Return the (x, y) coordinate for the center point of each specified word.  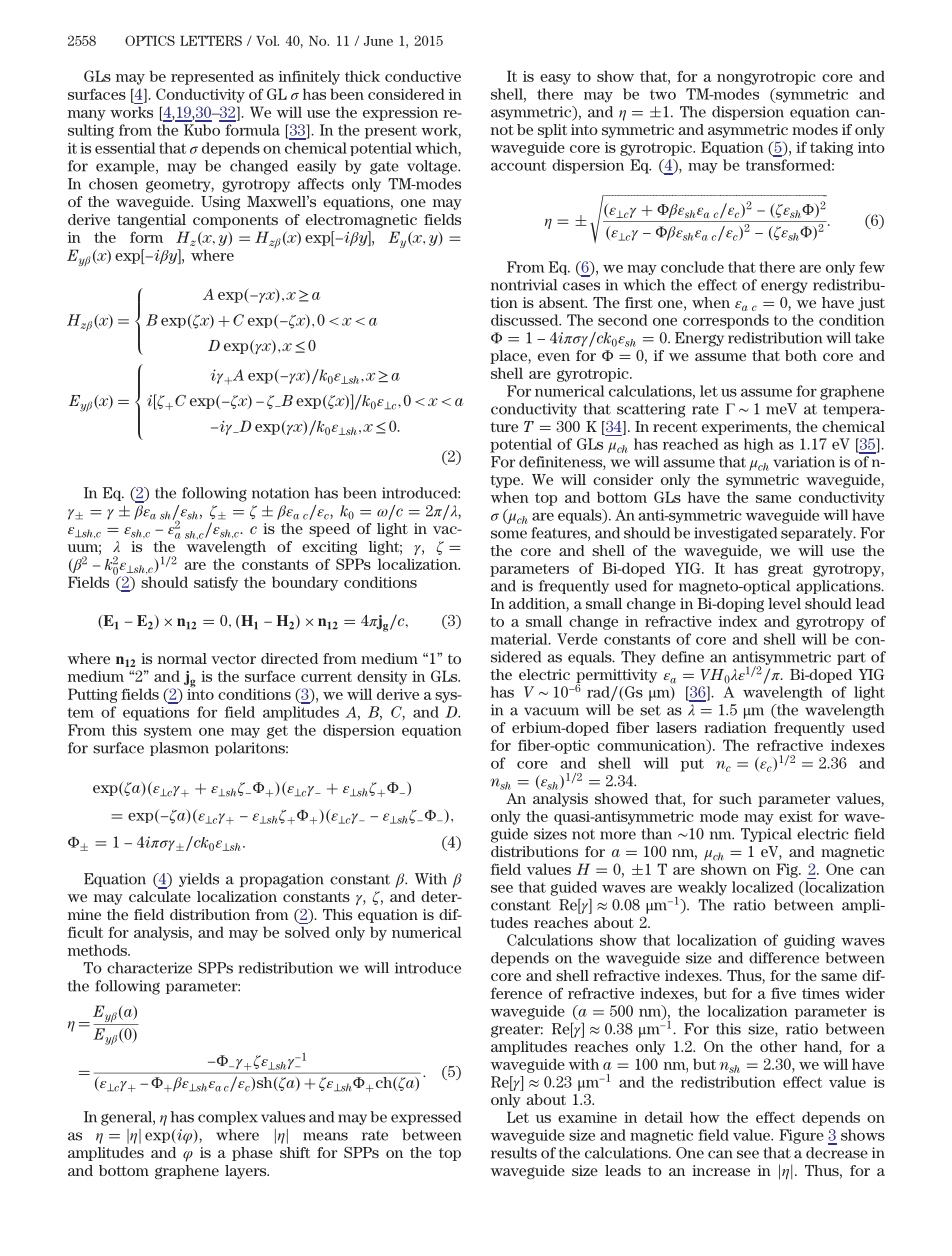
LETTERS (211, 40)
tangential (151, 221)
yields (199, 880)
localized (763, 887)
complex (228, 1118)
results (514, 1153)
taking (831, 148)
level (784, 603)
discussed (526, 320)
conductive (423, 76)
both (801, 355)
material (520, 639)
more (618, 835)
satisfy (216, 583)
